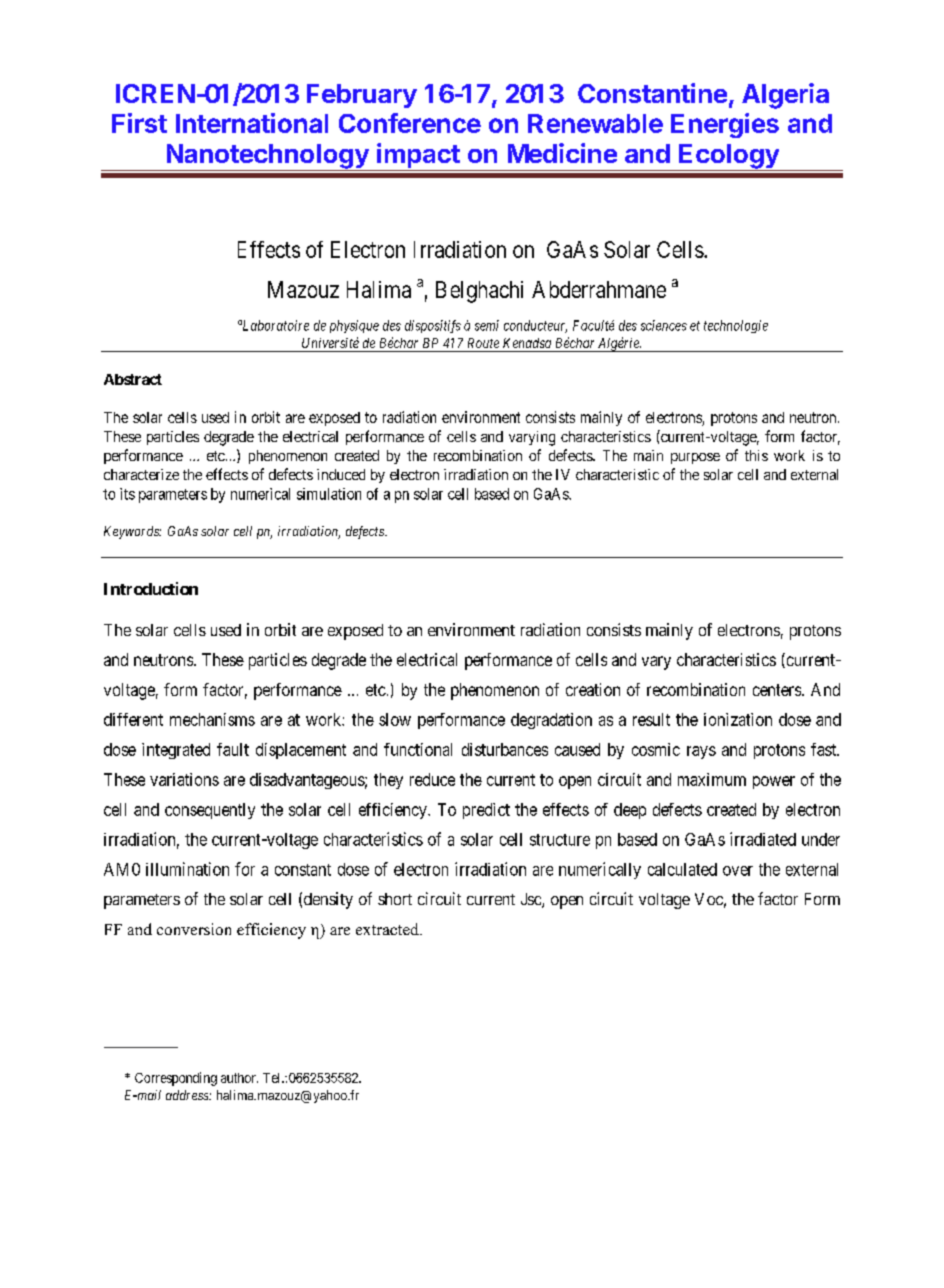 The width and height of the screenshot is (944, 1288). What do you see at coordinates (239, 1078) in the screenshot?
I see `author` at bounding box center [239, 1078].
